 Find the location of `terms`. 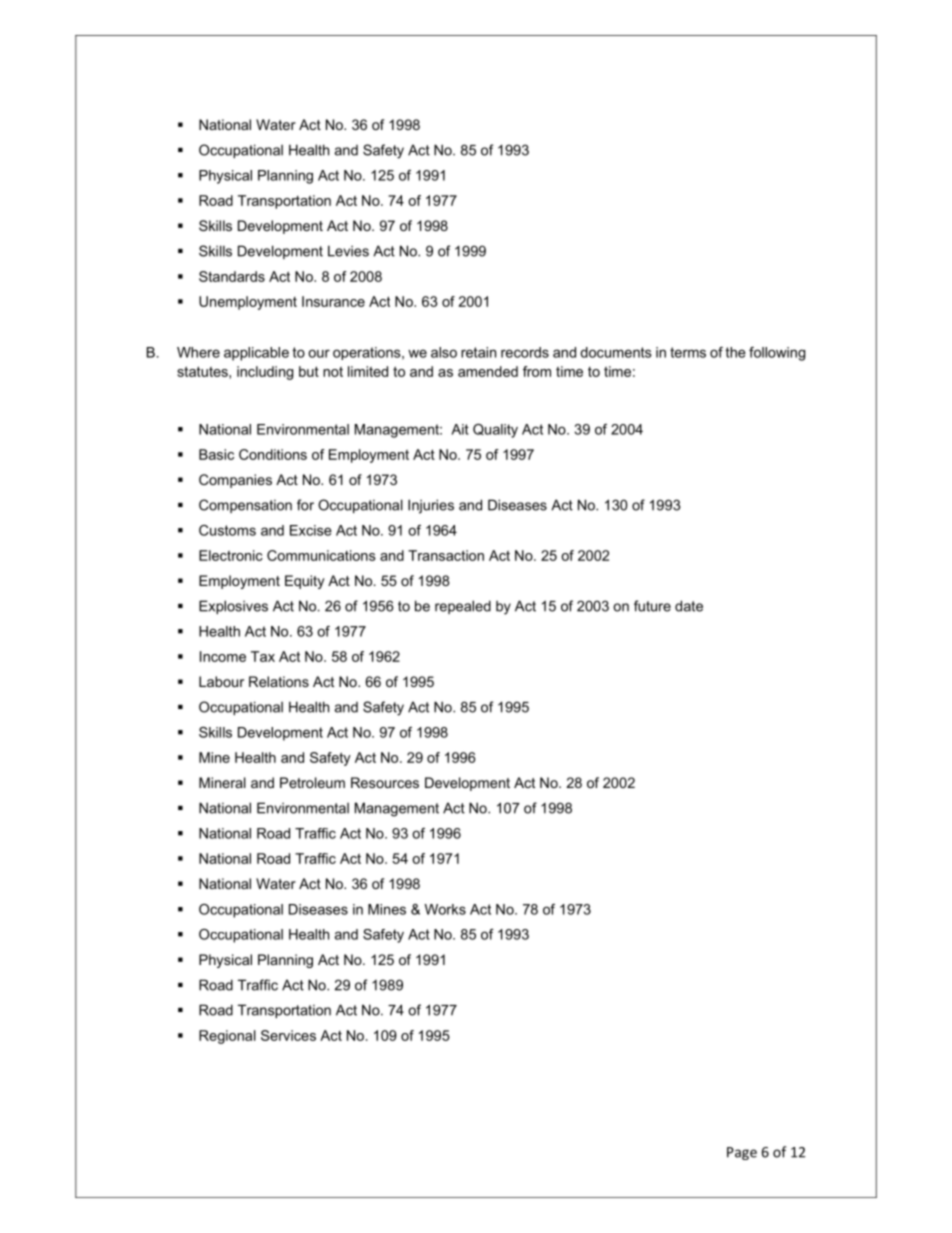

terms is located at coordinates (688, 352).
